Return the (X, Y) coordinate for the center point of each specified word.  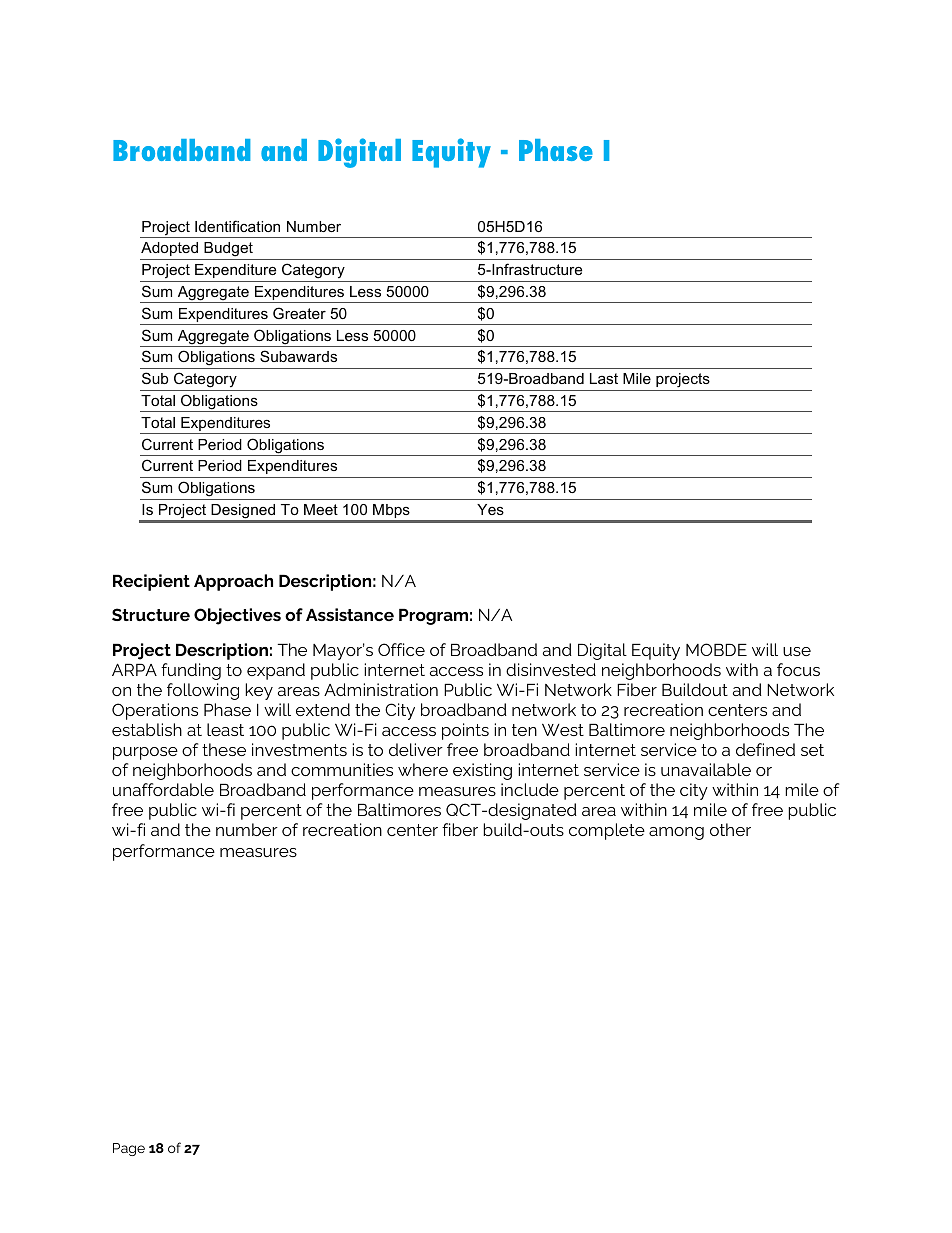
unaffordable (163, 789)
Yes (490, 509)
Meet (321, 509)
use (797, 651)
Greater (299, 313)
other (730, 829)
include (530, 789)
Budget (228, 251)
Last (604, 378)
